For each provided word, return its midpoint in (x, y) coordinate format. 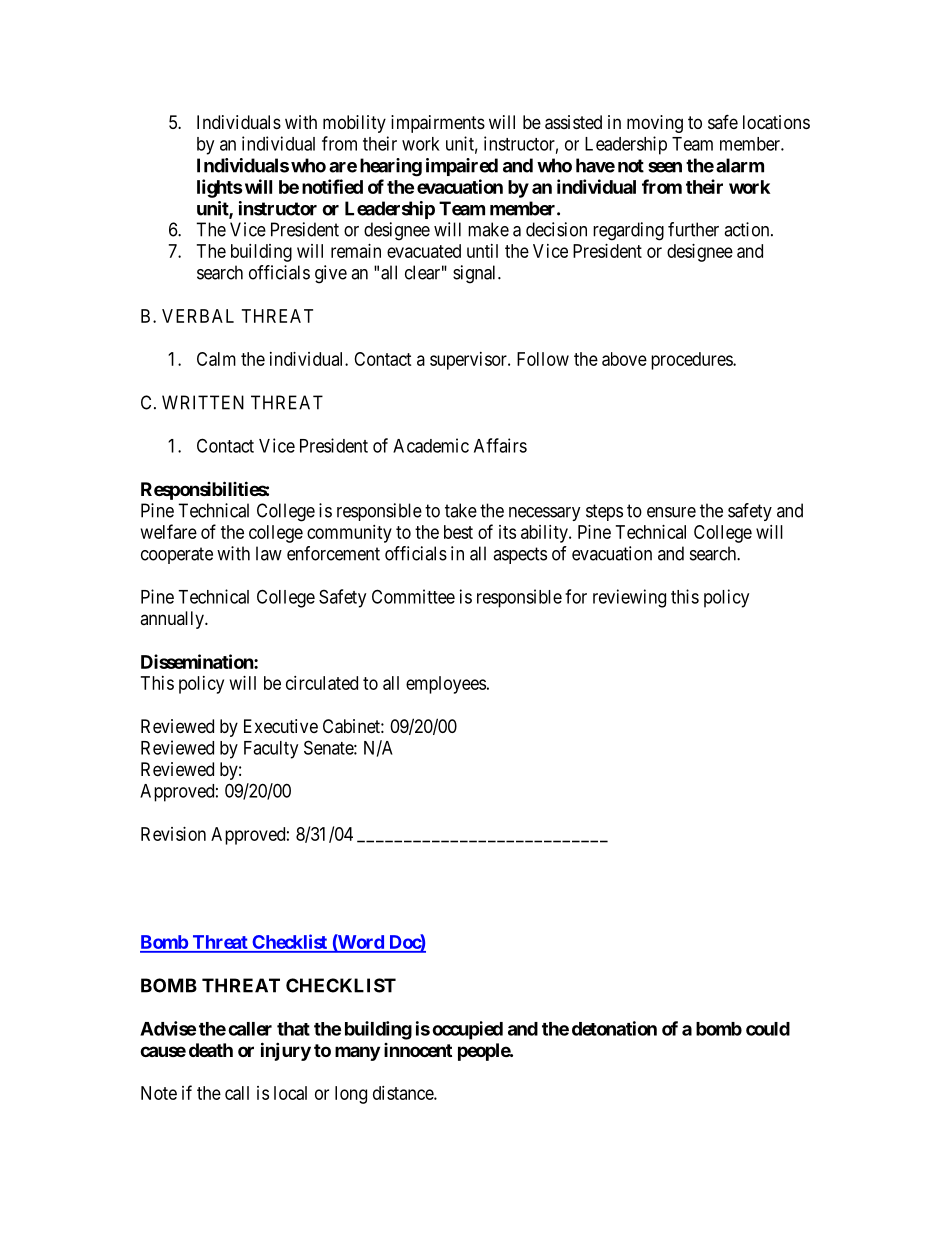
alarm (740, 165)
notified (332, 186)
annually (173, 620)
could (768, 1029)
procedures (692, 361)
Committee (413, 596)
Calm (216, 359)
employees (446, 685)
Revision (173, 834)
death (211, 1050)
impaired (462, 167)
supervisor (469, 361)
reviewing (629, 598)
